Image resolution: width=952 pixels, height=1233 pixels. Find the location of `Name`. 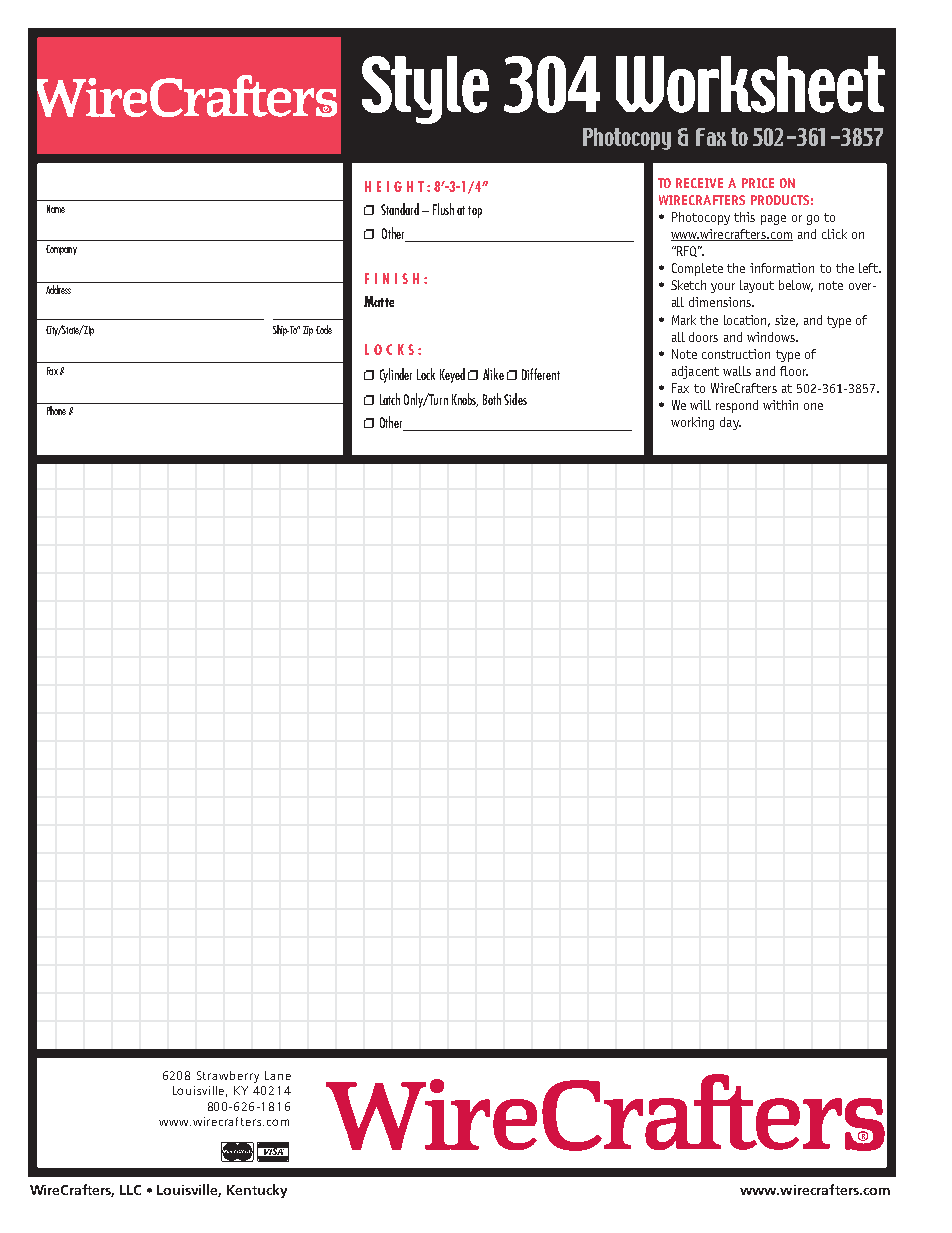

Name is located at coordinates (56, 209).
